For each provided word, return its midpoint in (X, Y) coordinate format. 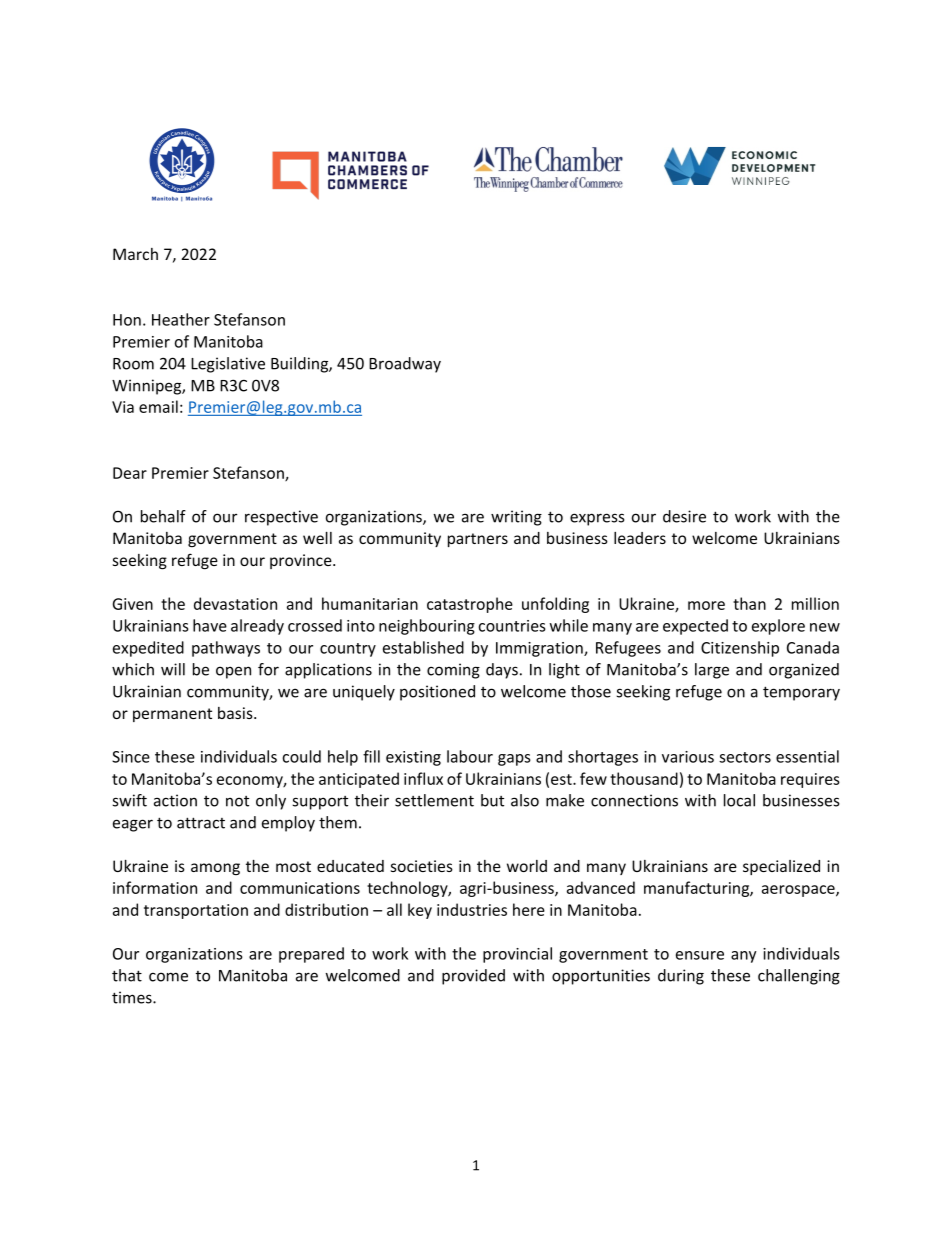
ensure (700, 955)
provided (473, 977)
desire (684, 516)
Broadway (405, 365)
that (127, 975)
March (135, 254)
